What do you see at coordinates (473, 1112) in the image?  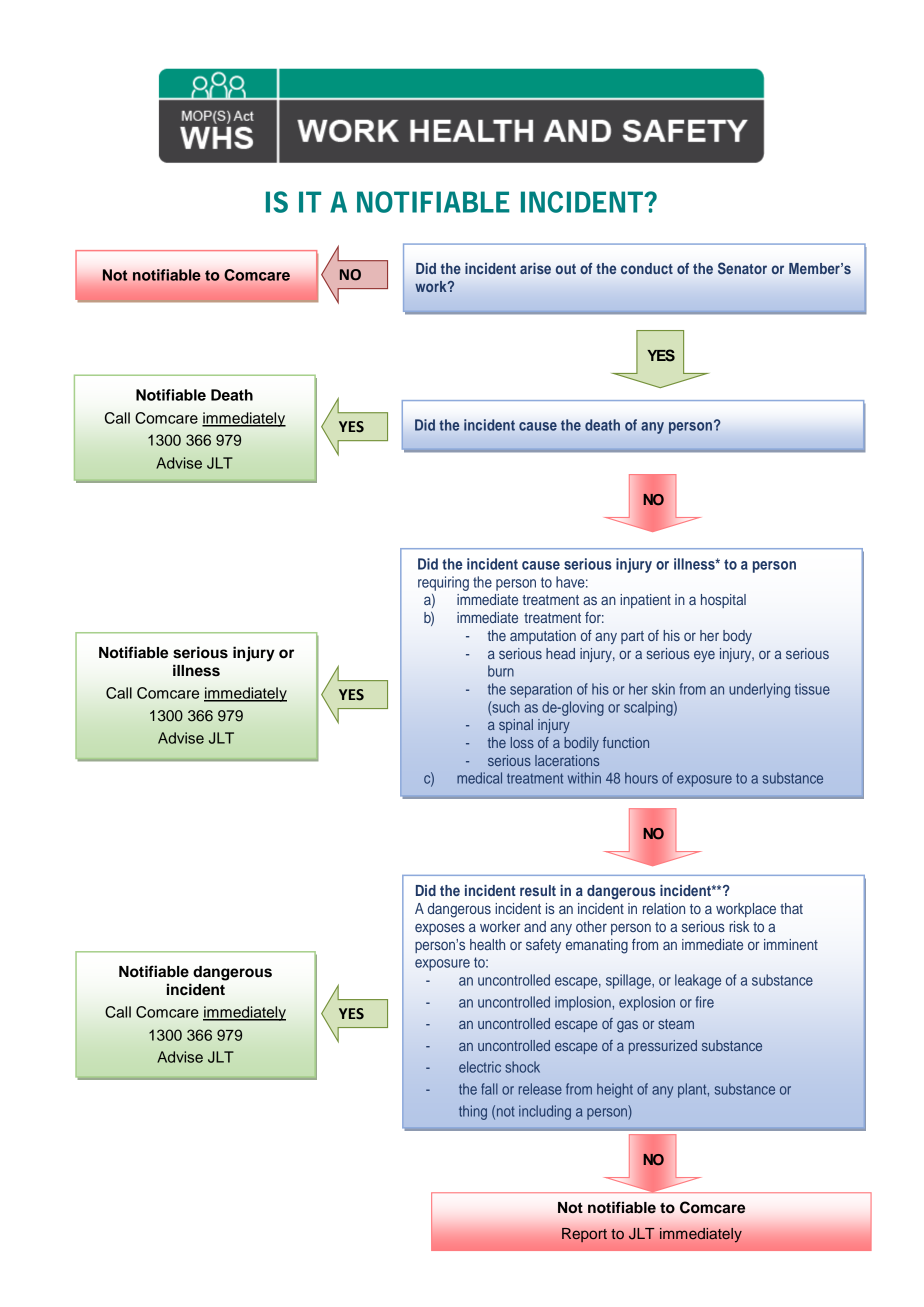 I see `thing` at bounding box center [473, 1112].
